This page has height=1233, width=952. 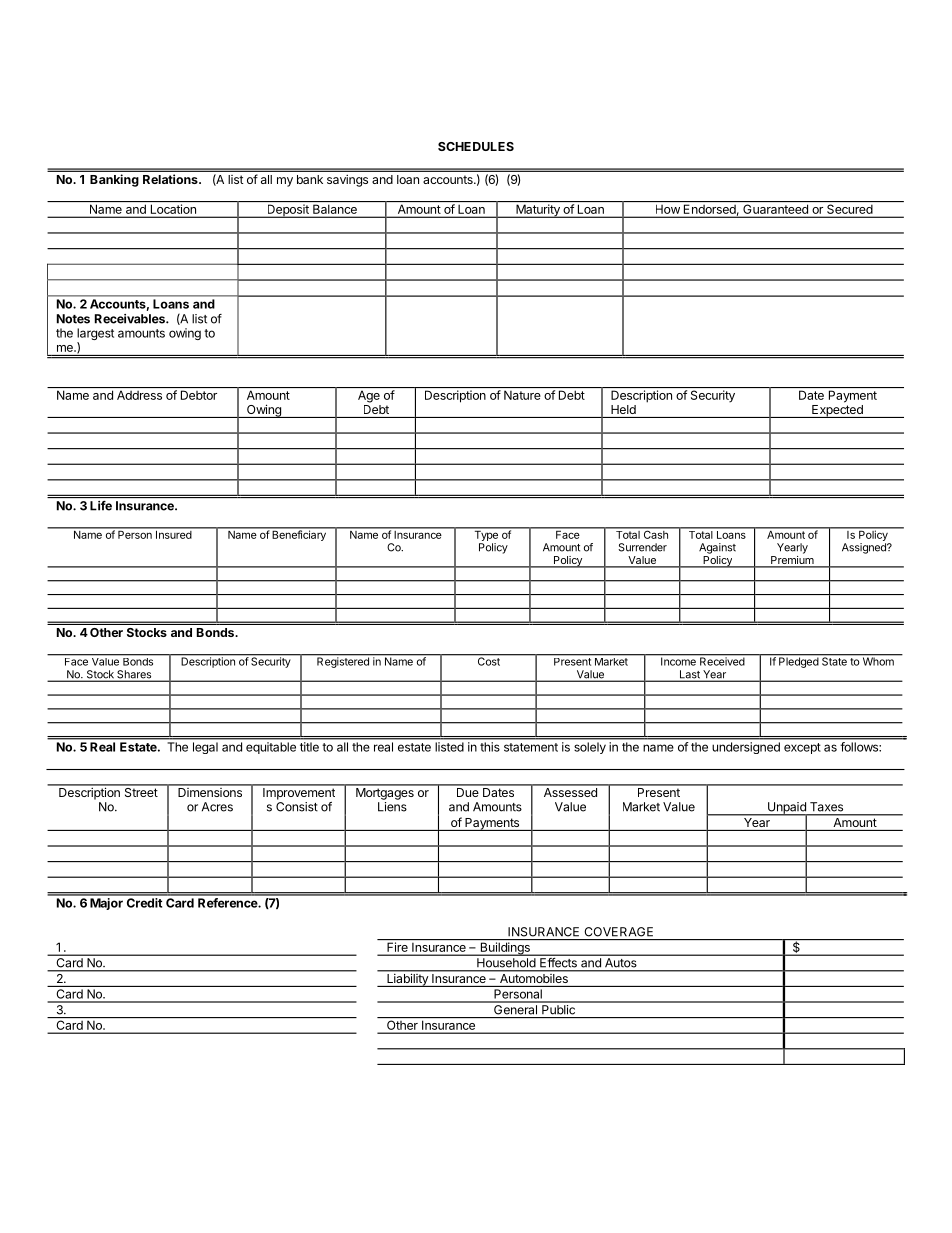 I want to click on Relations, so click(x=171, y=179).
